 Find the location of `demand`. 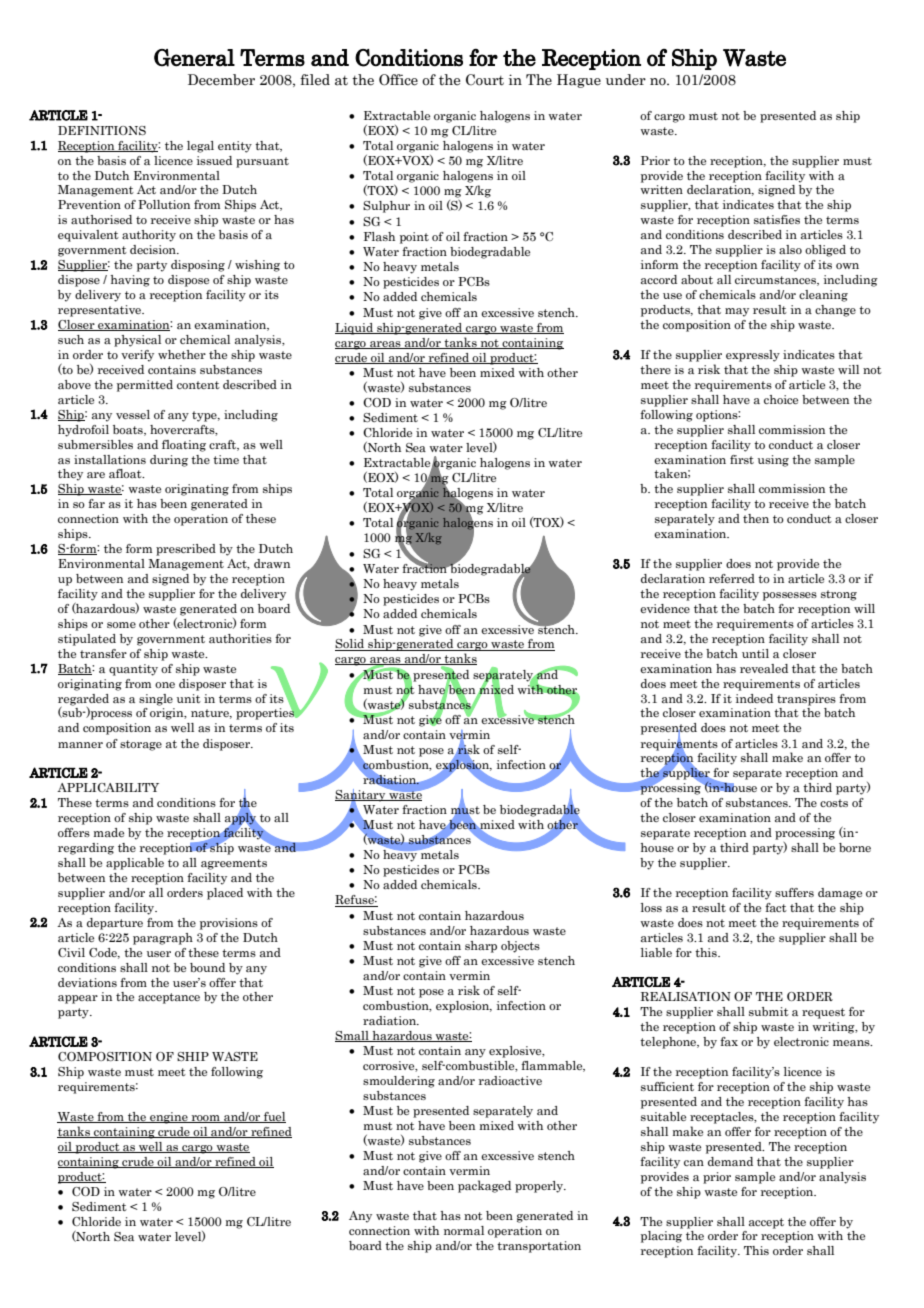

demand is located at coordinates (730, 1161).
